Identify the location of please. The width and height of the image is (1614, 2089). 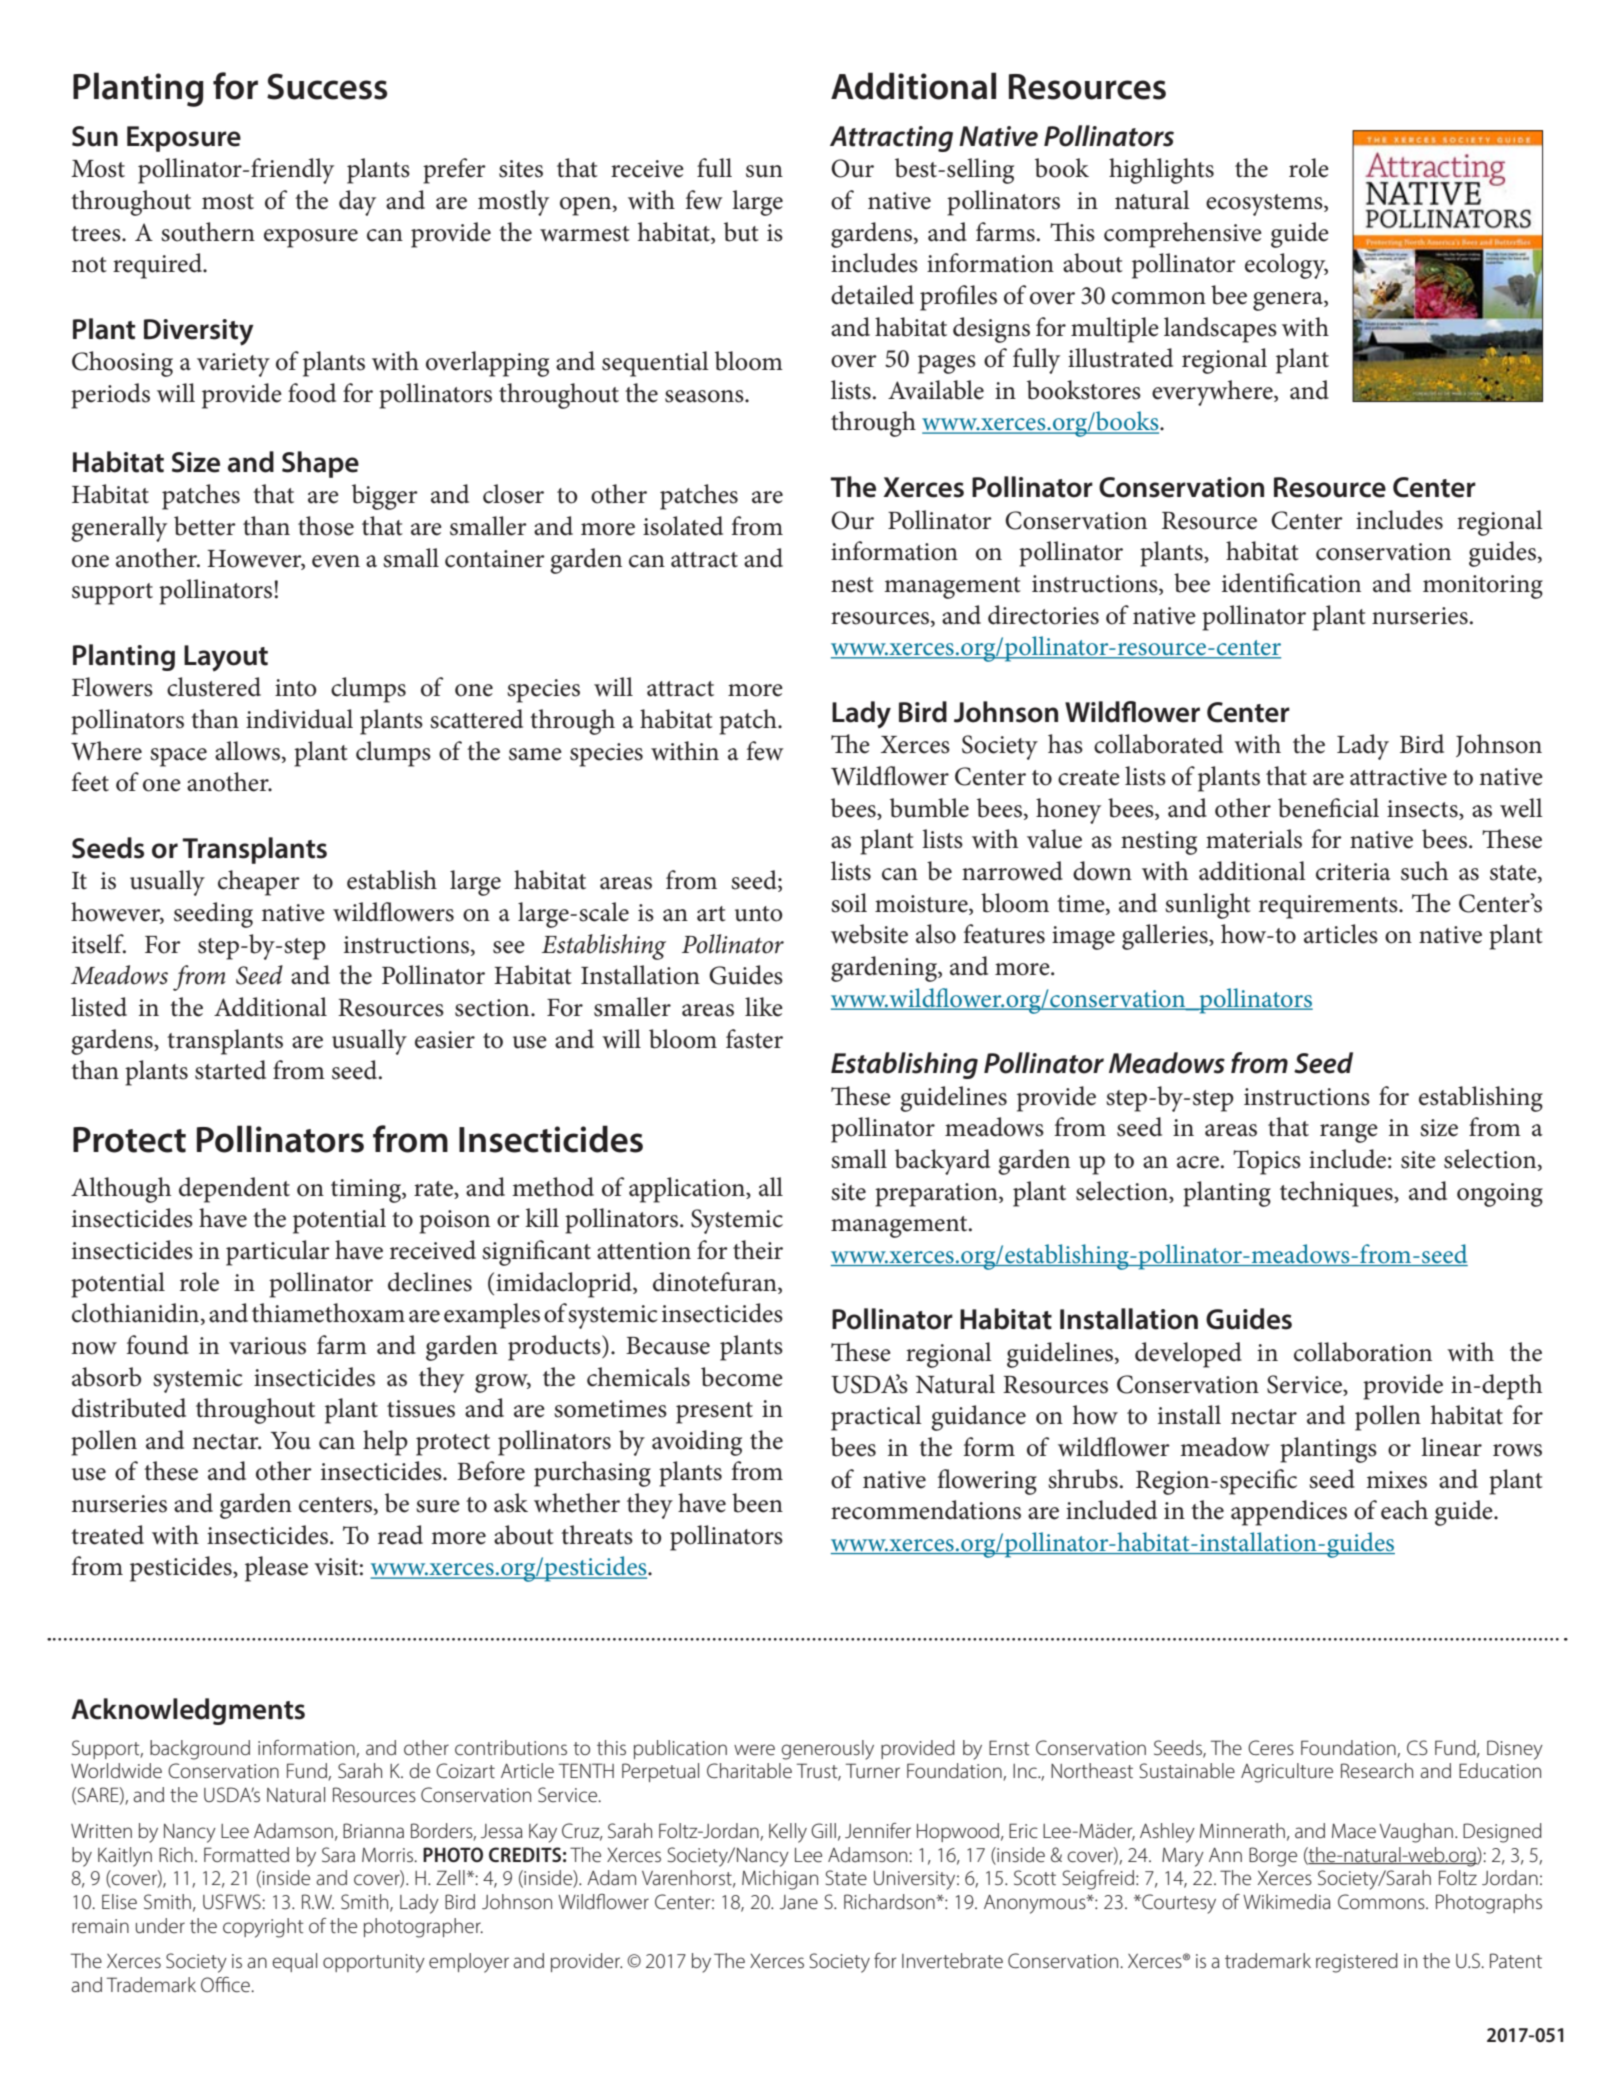
(276, 1569).
